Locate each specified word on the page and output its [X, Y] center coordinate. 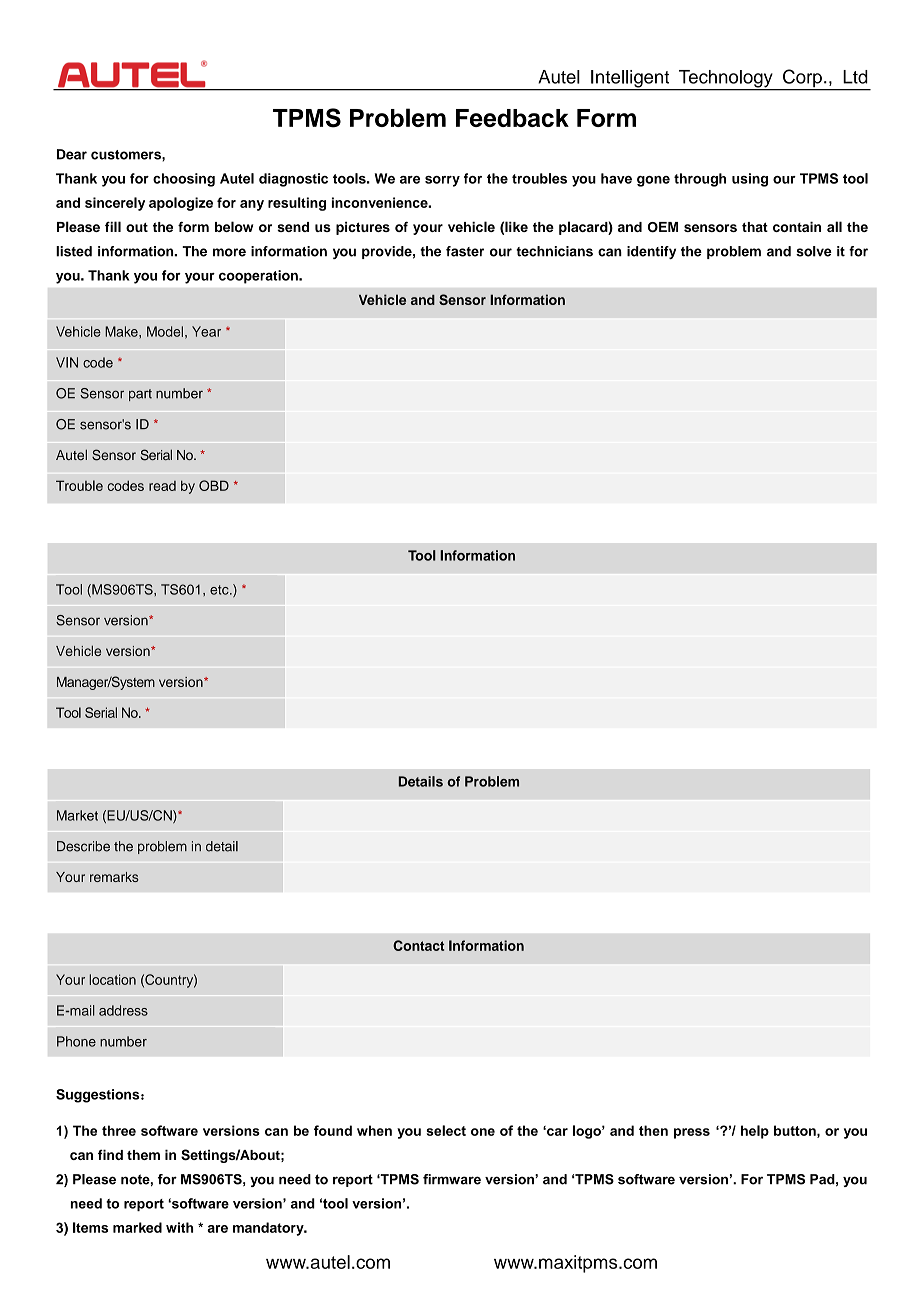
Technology [725, 80]
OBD [214, 485]
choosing [184, 180]
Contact [418, 945]
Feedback [512, 118]
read [162, 486]
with [179, 1227]
